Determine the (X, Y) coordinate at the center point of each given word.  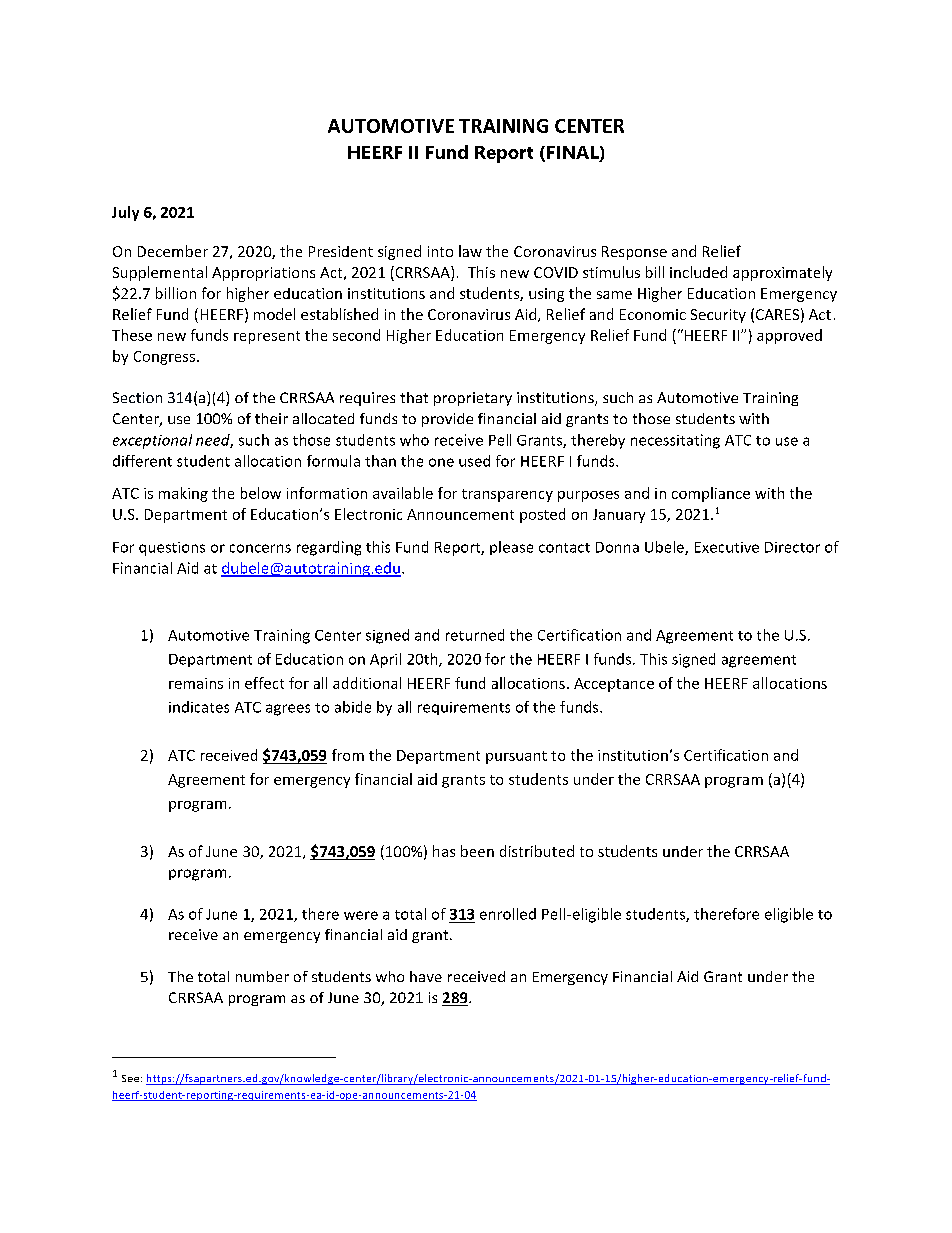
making (183, 494)
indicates (199, 707)
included (698, 272)
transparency (507, 495)
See (130, 1078)
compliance (711, 494)
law (470, 251)
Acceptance (614, 685)
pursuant (516, 757)
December (173, 251)
